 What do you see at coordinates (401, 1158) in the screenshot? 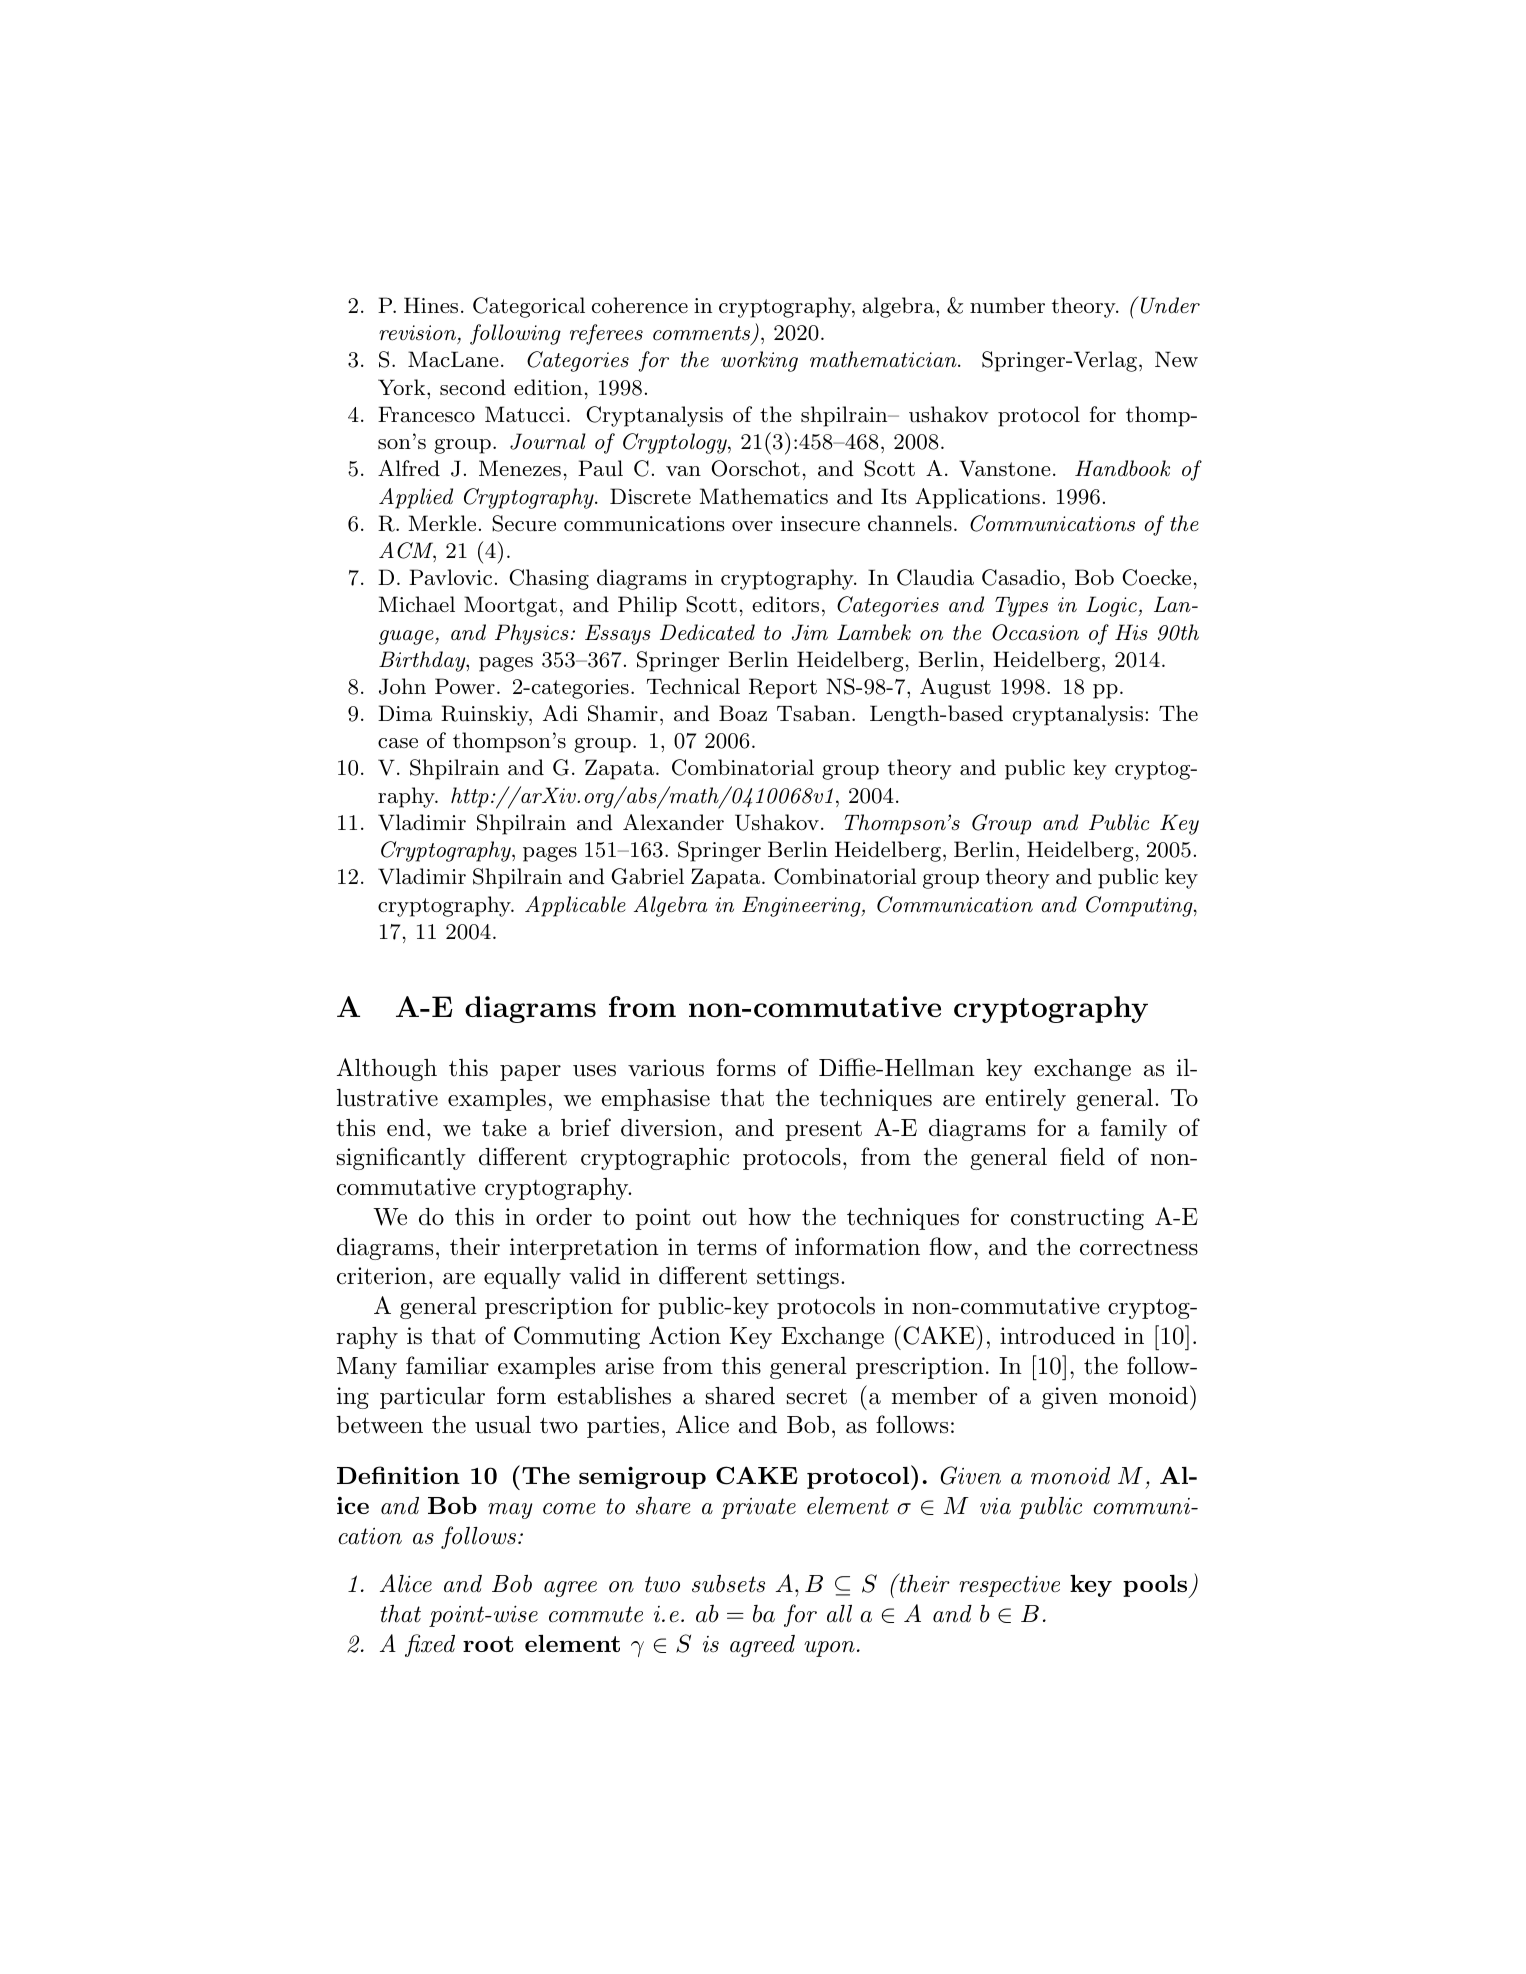
I see `significantly` at bounding box center [401, 1158].
